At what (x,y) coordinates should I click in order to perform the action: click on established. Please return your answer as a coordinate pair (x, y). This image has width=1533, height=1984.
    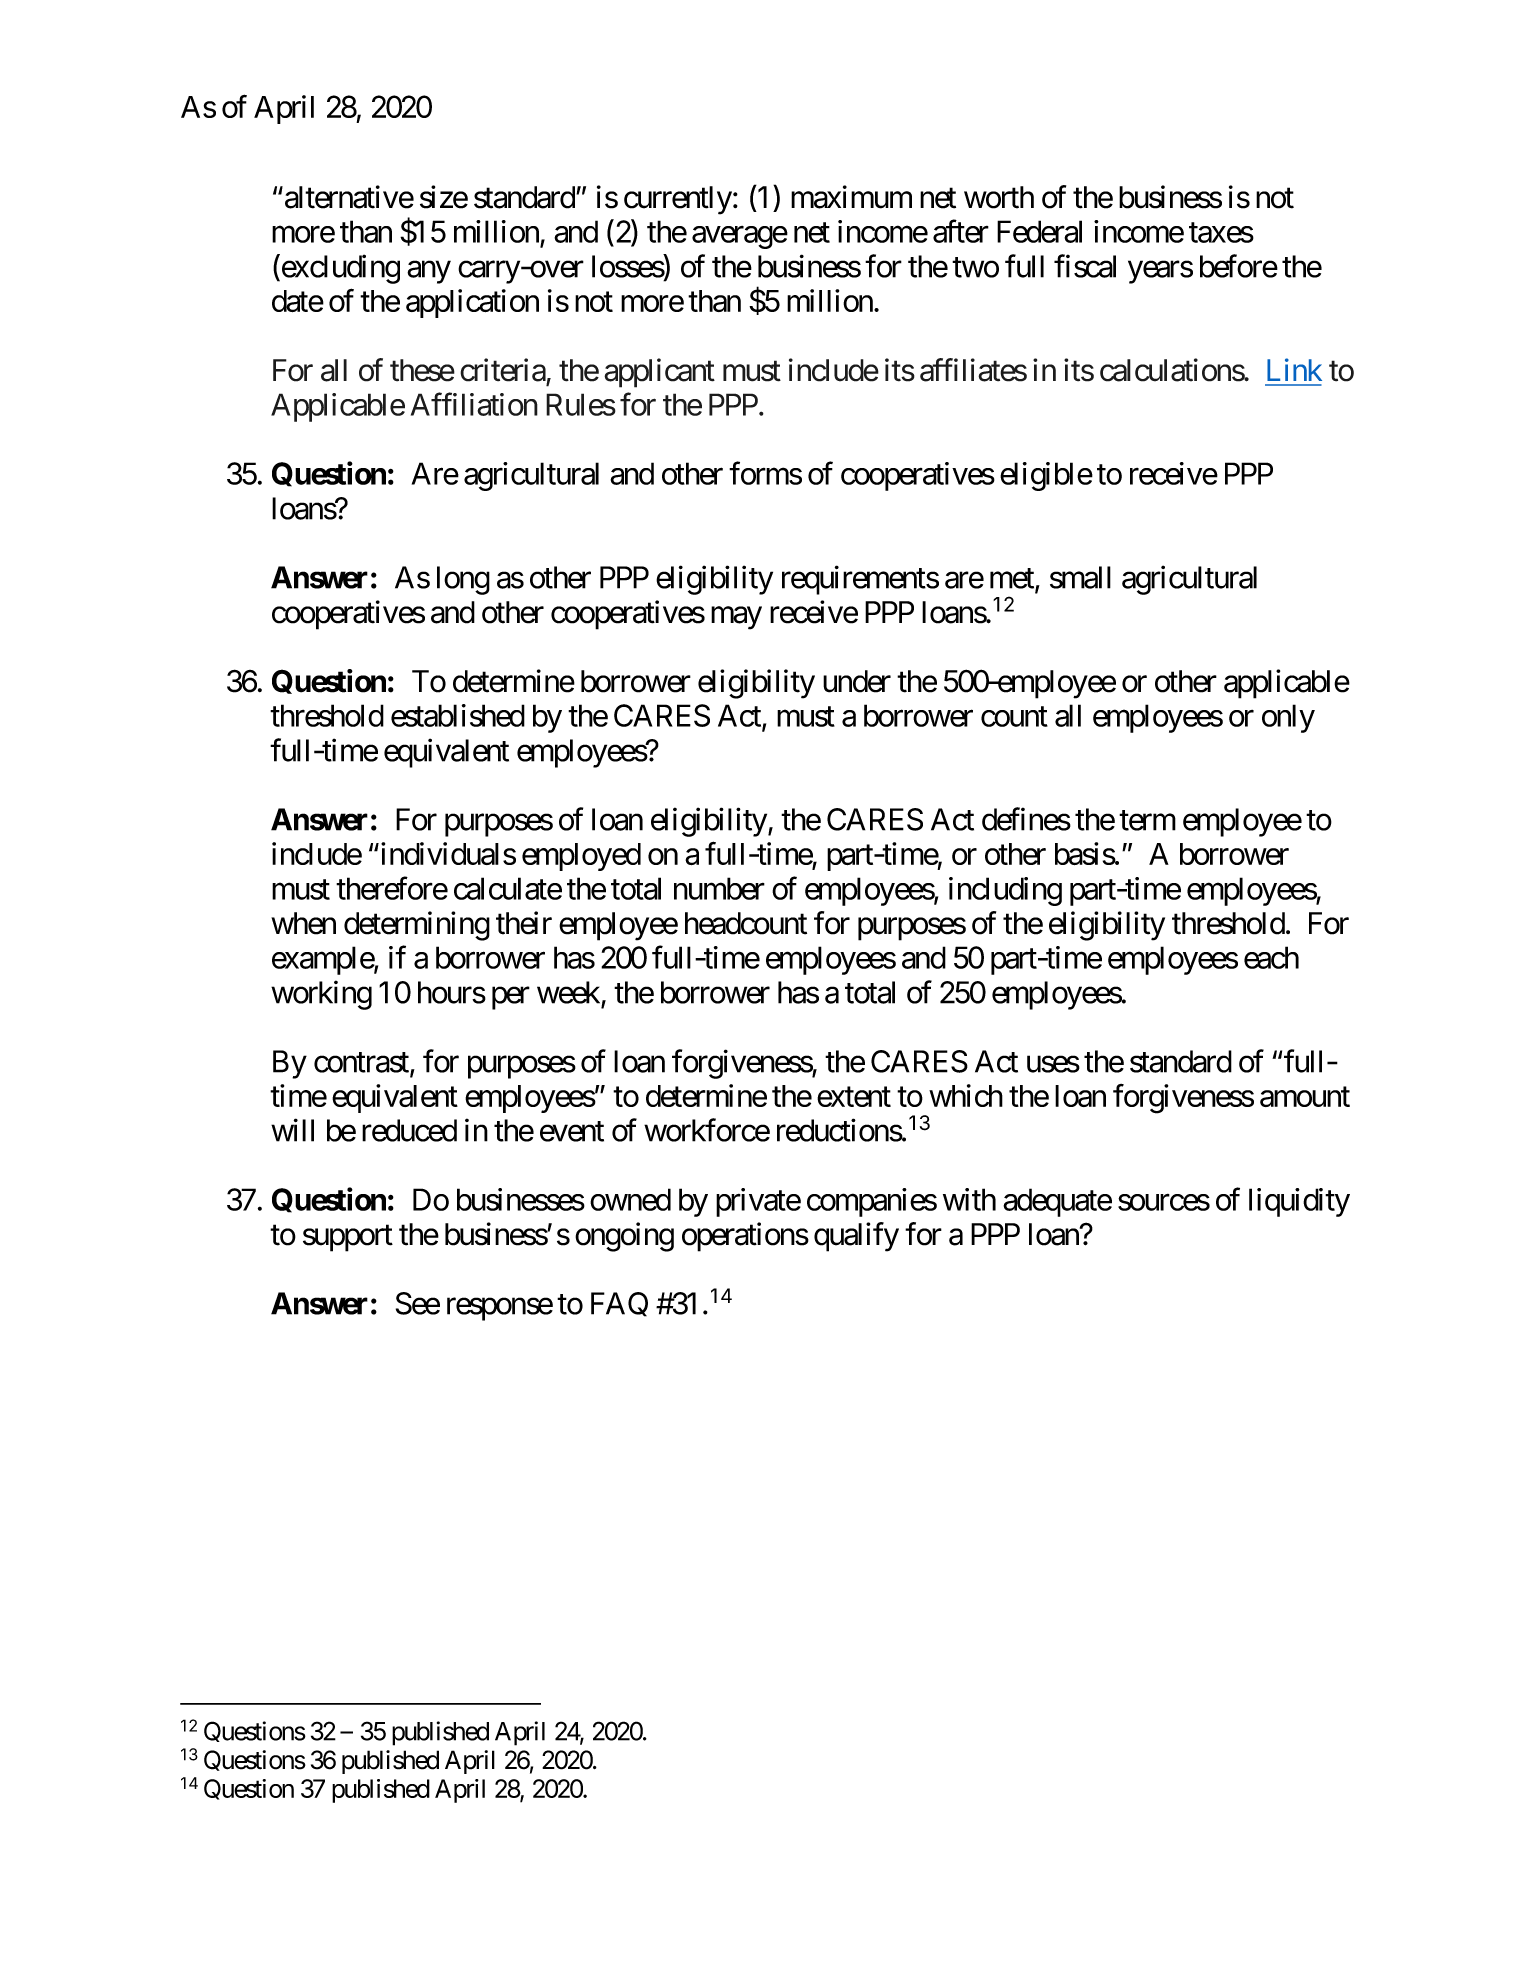
    Looking at the image, I should click on (458, 715).
